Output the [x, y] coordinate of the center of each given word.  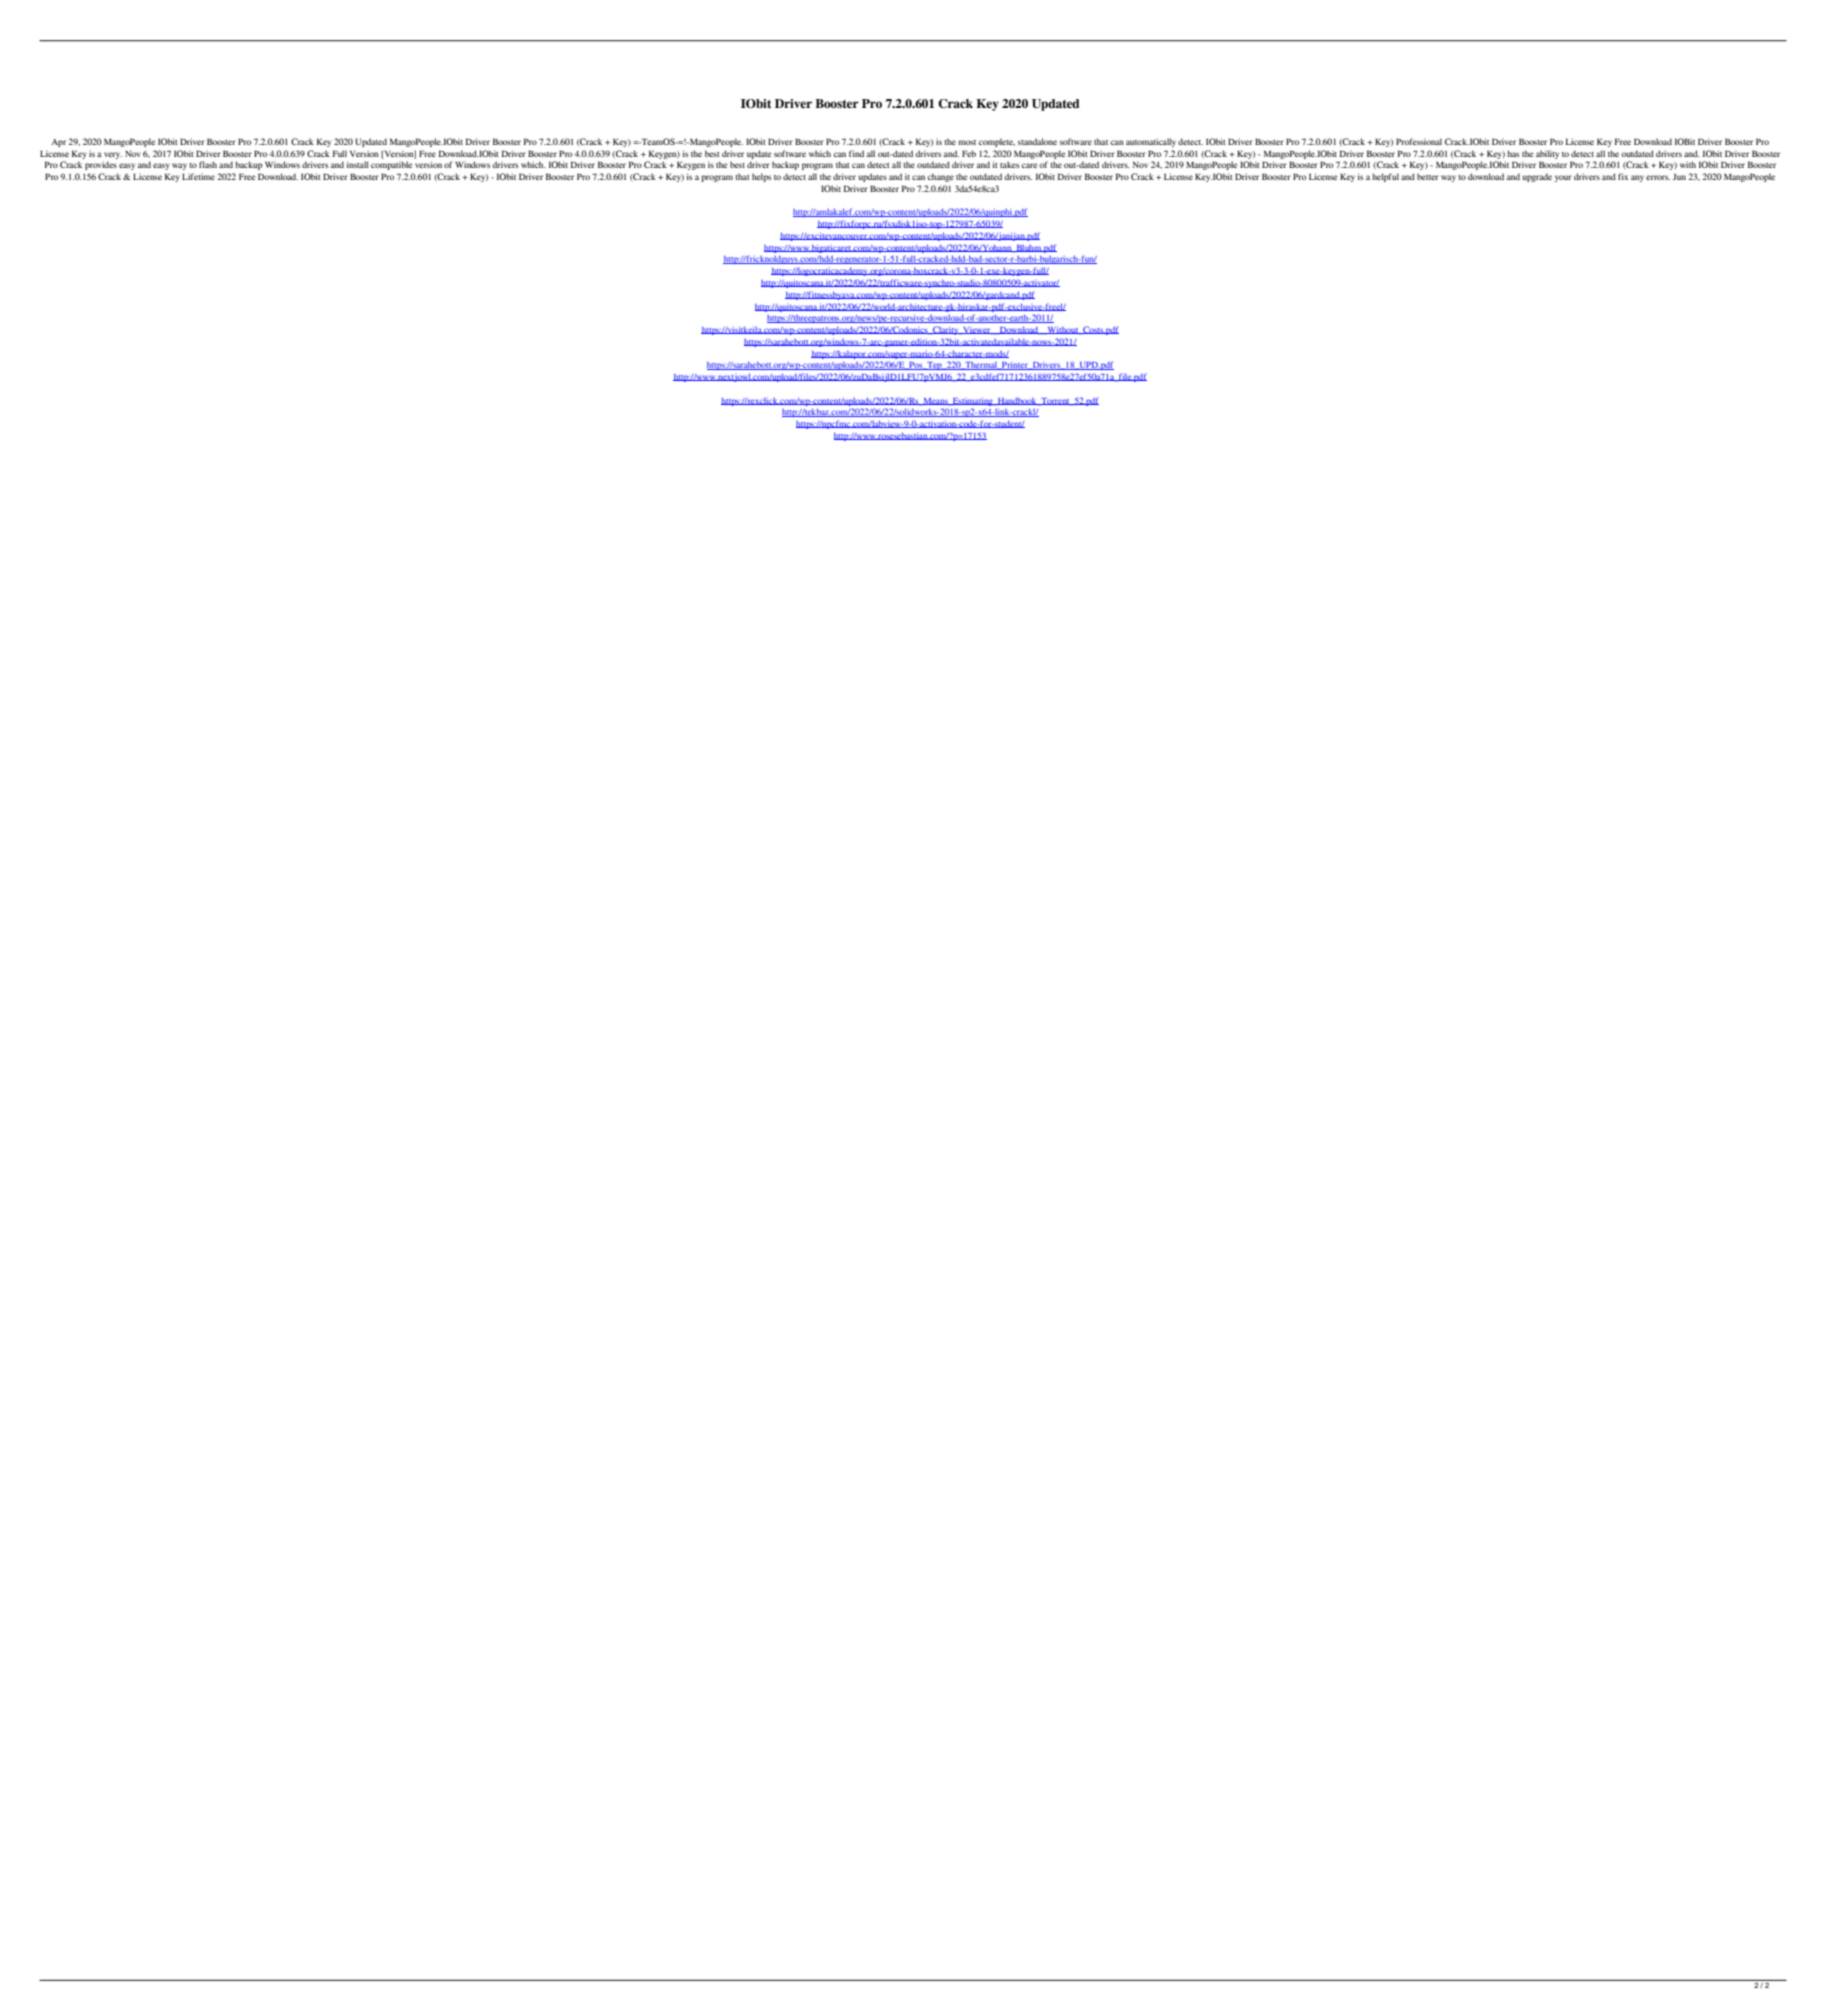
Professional [1419, 141]
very [113, 155]
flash [208, 164]
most [967, 142]
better [1428, 176]
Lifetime [198, 176]
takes [1009, 164]
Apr [58, 143]
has [1513, 153]
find [856, 153]
